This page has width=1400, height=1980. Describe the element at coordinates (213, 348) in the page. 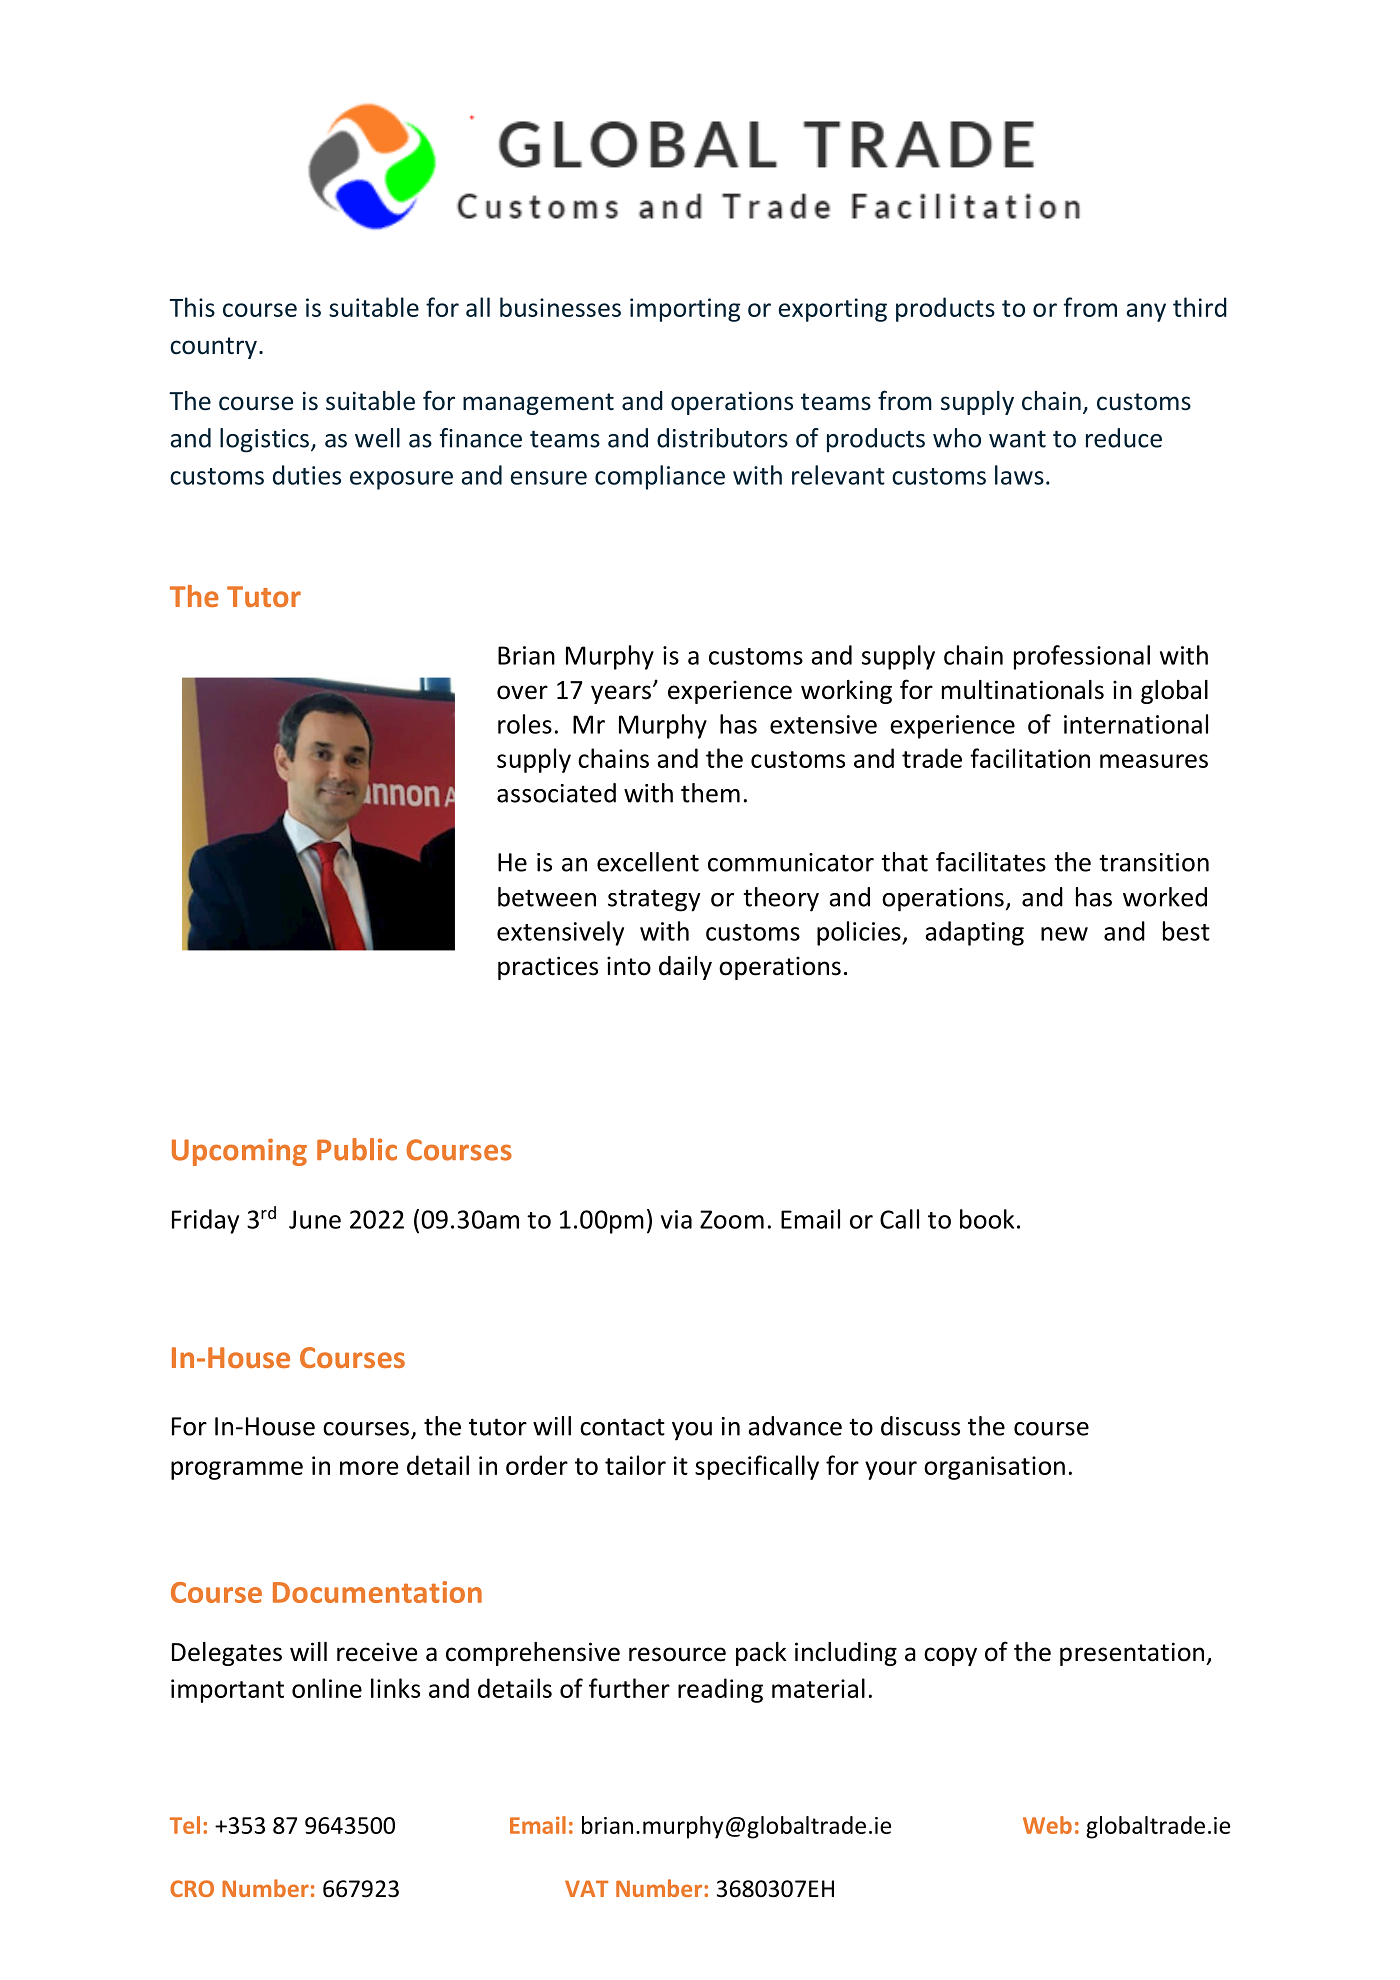

I see `country` at that location.
